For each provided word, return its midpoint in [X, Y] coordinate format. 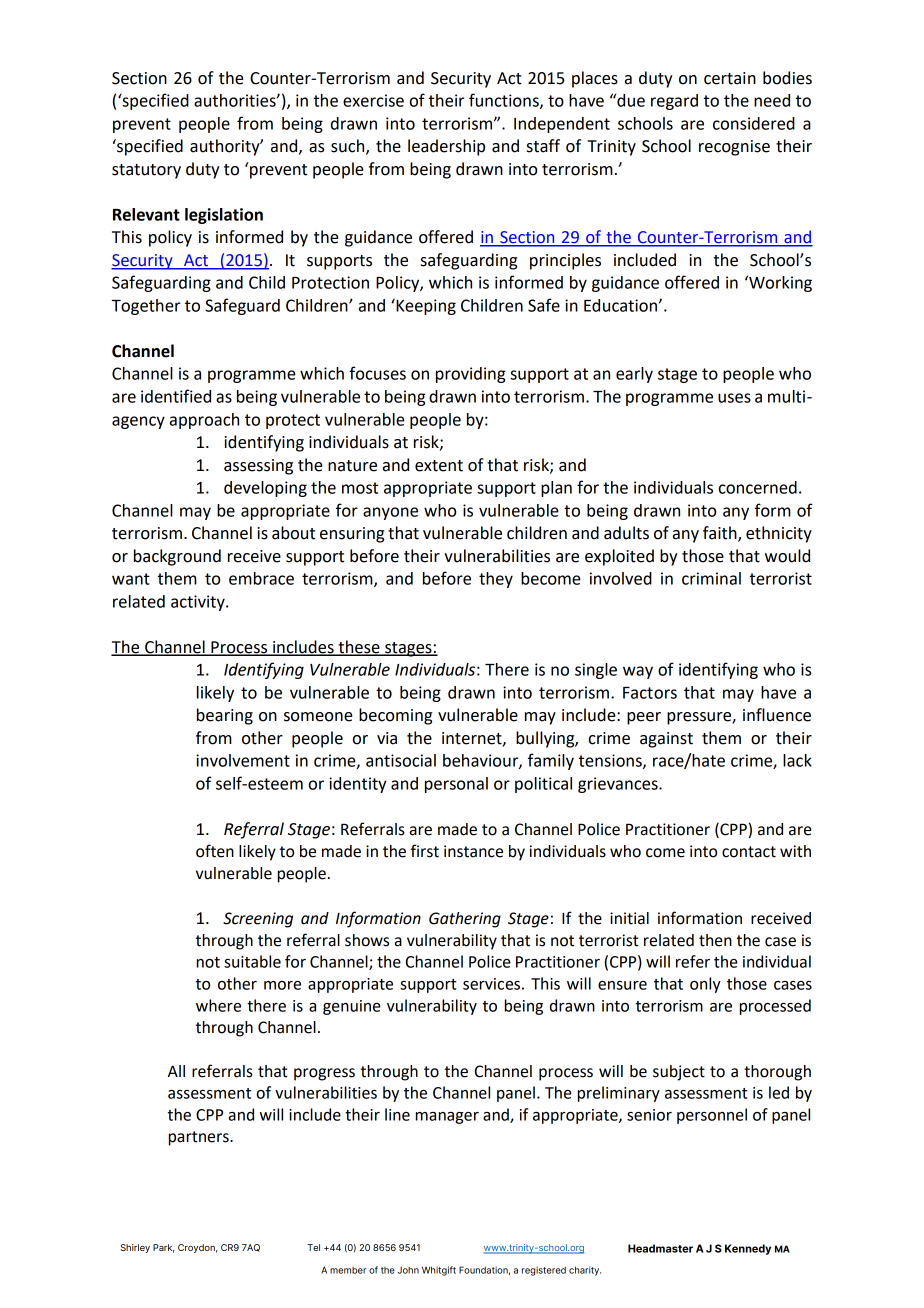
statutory [146, 171]
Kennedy [748, 1249]
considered [754, 123]
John [408, 1270]
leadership [446, 147]
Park [163, 1248]
